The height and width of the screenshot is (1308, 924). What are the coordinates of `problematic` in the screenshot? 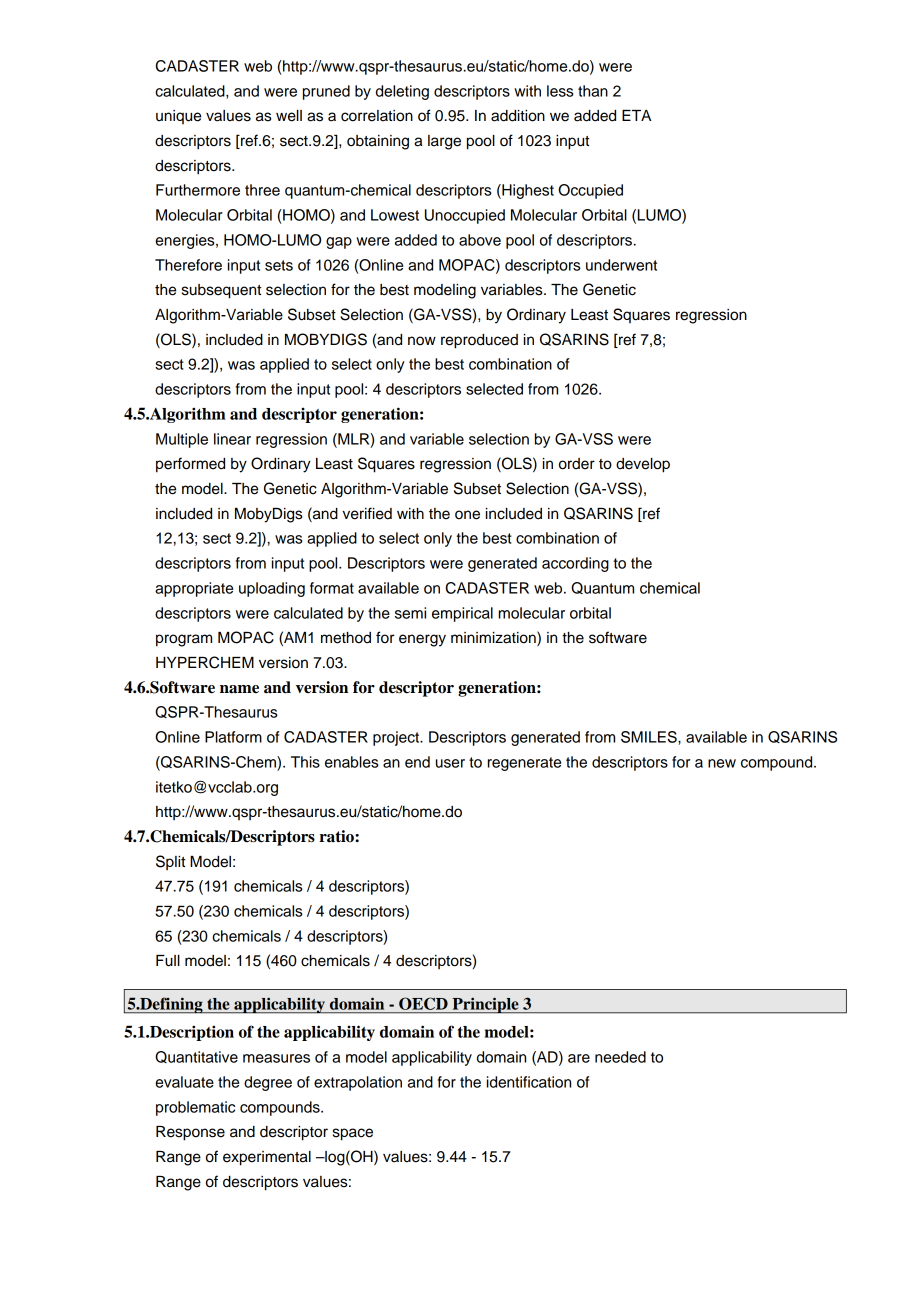 It's located at (195, 1108).
